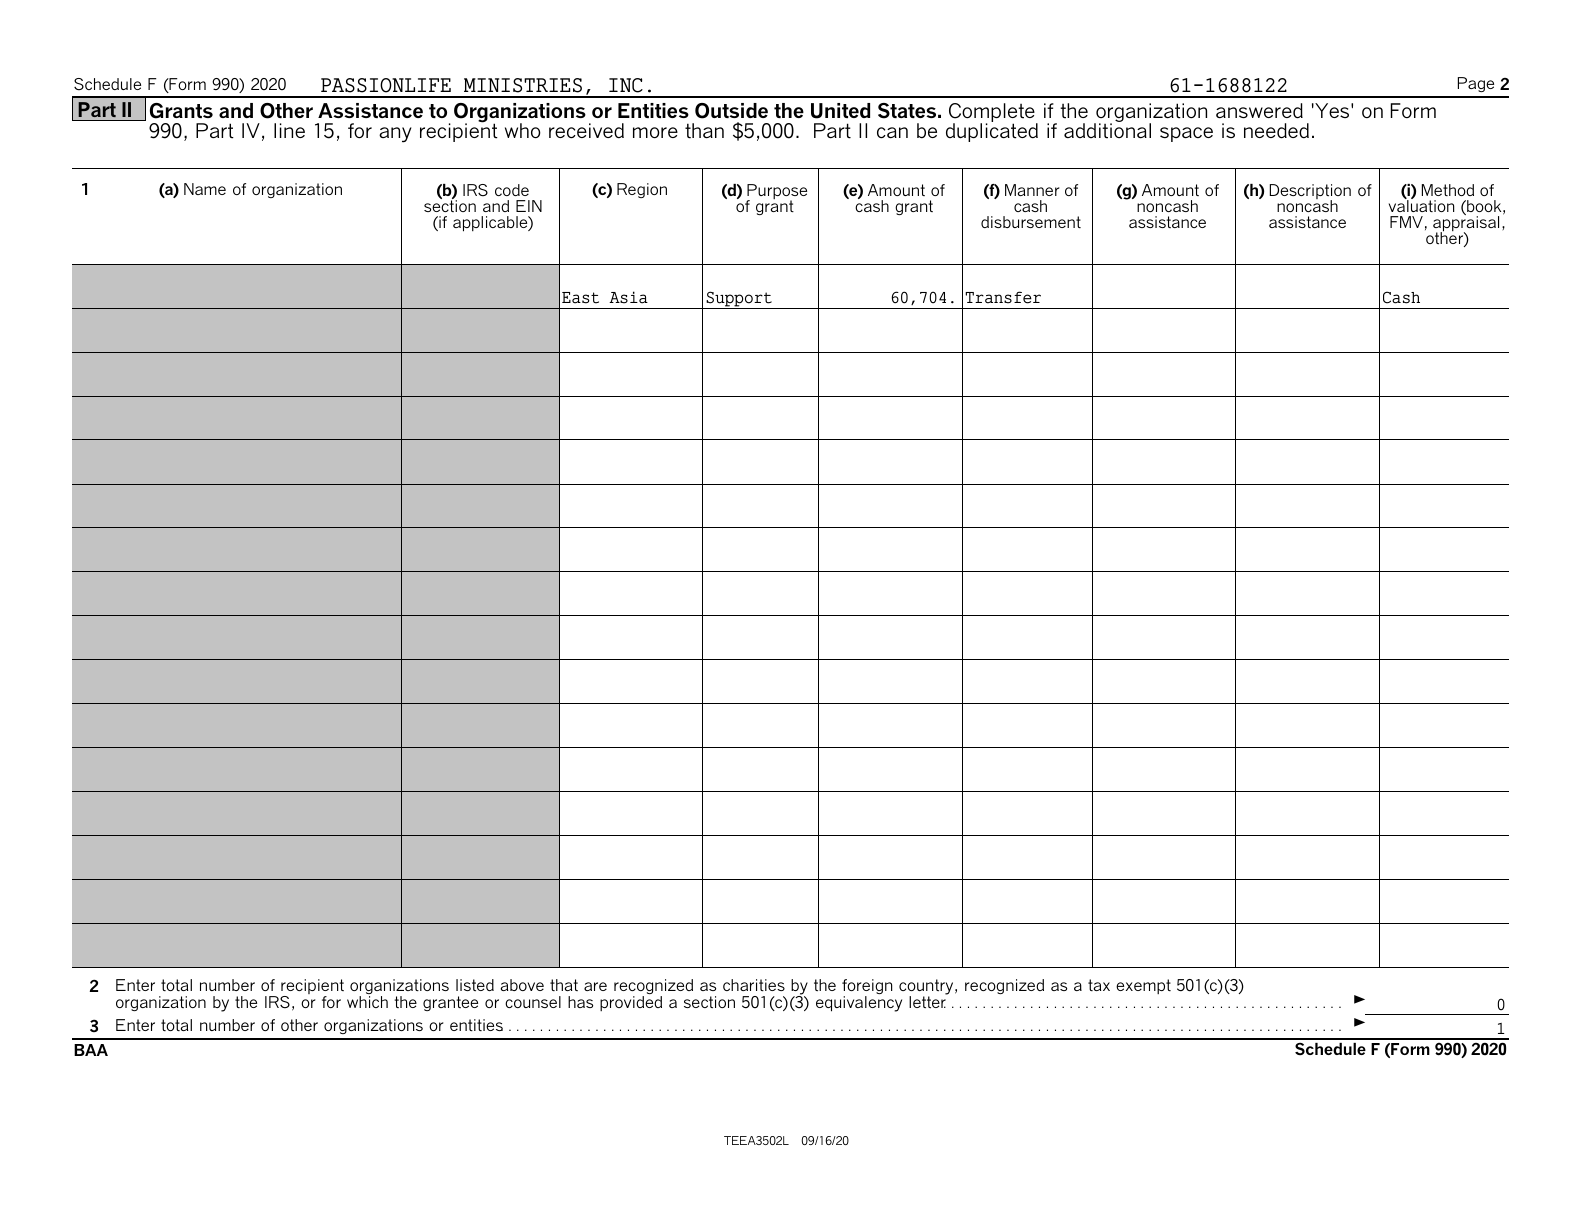 The image size is (1581, 1222). Describe the element at coordinates (739, 300) in the image. I see `Support` at that location.
